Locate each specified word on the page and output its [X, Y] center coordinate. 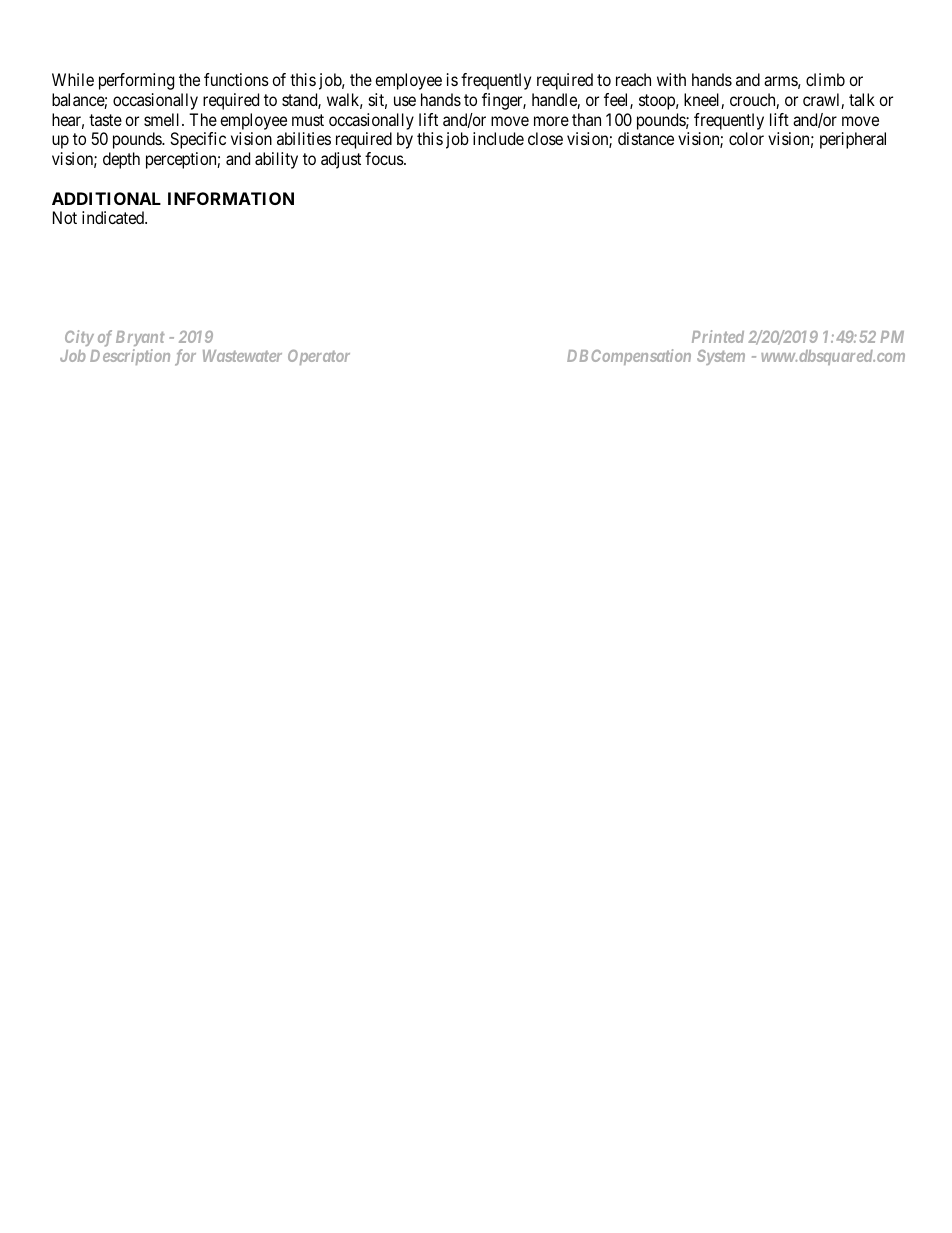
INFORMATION [231, 198]
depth [121, 160]
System [721, 357]
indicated [114, 217]
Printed [718, 336]
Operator [319, 357]
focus [385, 158]
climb [825, 79]
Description [130, 357]
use [405, 101]
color [746, 138]
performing [136, 81]
